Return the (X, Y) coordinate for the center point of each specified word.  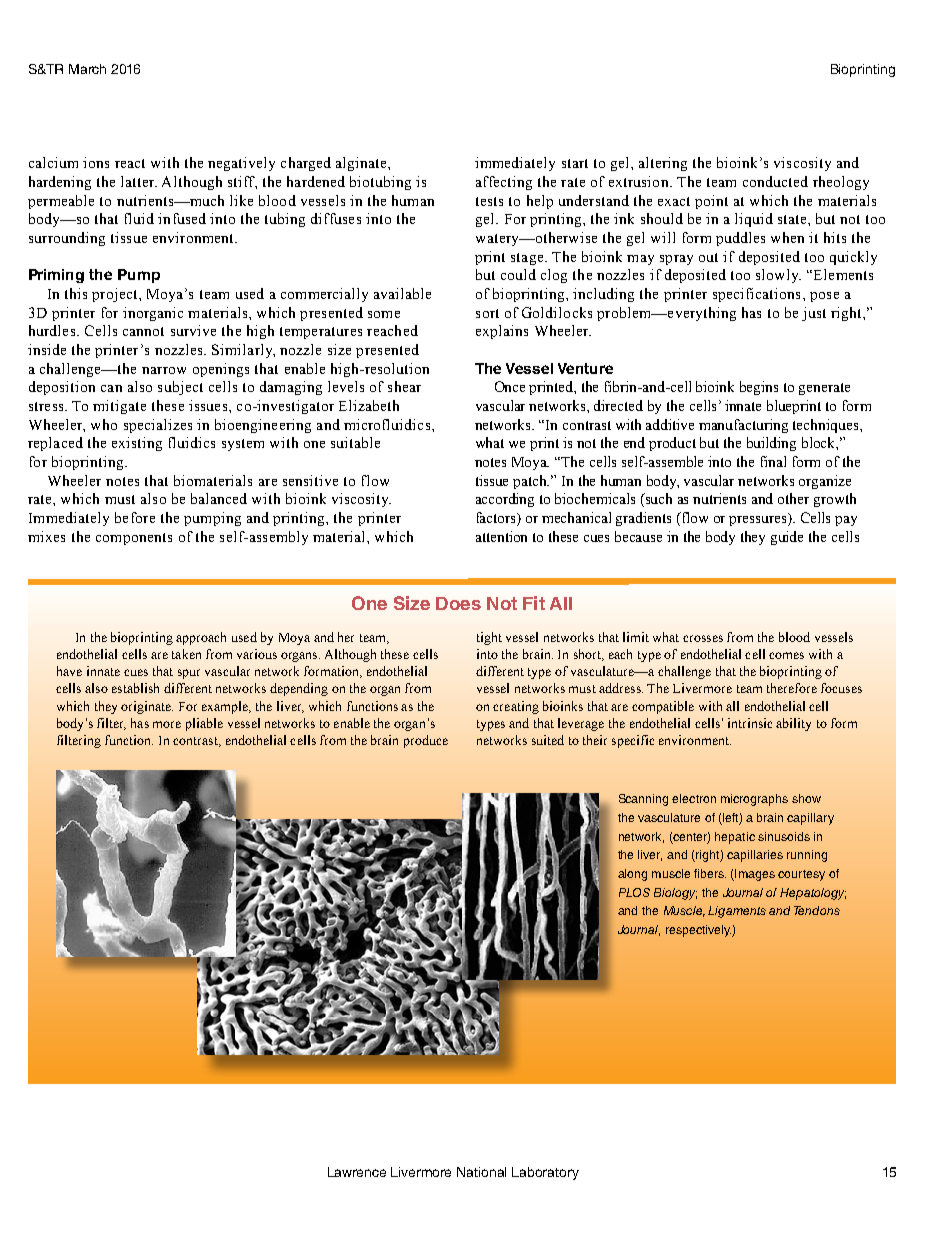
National (481, 1172)
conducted (775, 181)
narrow (164, 370)
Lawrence (357, 1172)
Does (458, 603)
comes (786, 655)
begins (759, 388)
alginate (362, 164)
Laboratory (545, 1173)
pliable (204, 724)
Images (754, 875)
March (87, 69)
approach (201, 638)
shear (404, 386)
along (632, 875)
